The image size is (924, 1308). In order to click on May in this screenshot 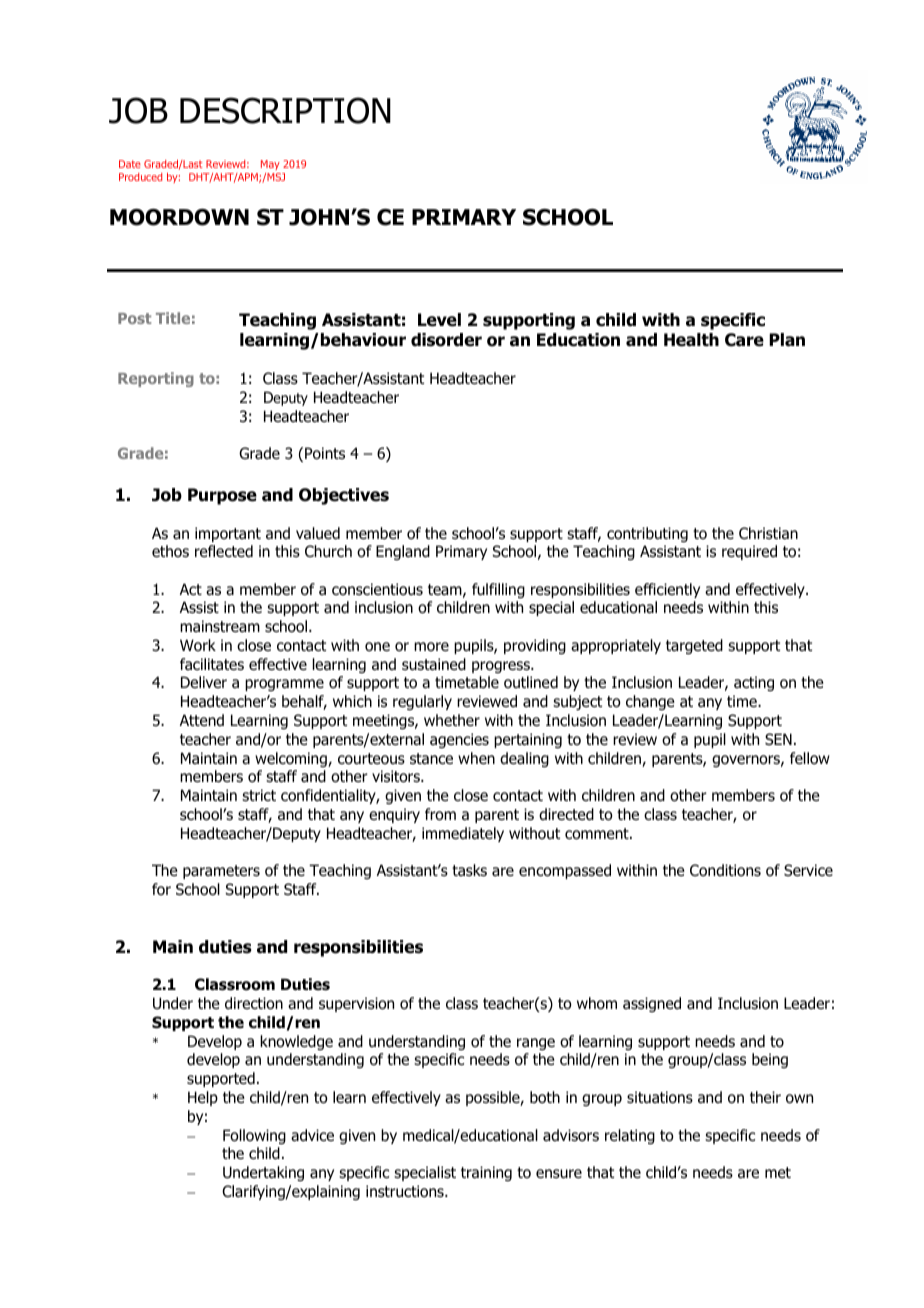, I will do `click(270, 165)`.
